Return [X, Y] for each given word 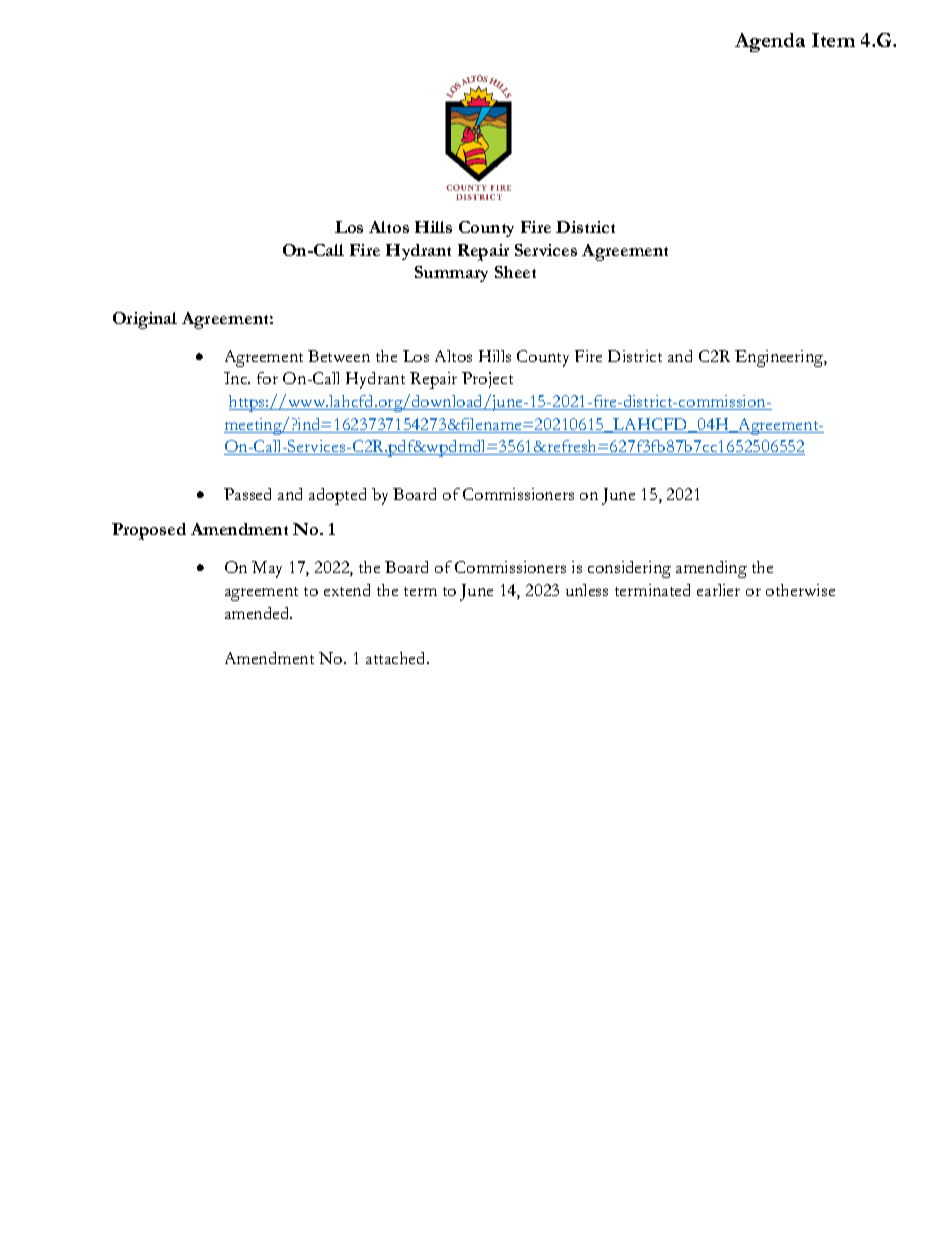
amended [258, 613]
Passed [247, 494]
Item [833, 40]
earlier [718, 590]
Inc [237, 378]
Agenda [770, 42]
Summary [451, 274]
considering [629, 569]
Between [339, 356]
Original [145, 320]
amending [711, 569]
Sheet [515, 272]
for [267, 378]
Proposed [149, 531]
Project [487, 380]
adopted [337, 496]
